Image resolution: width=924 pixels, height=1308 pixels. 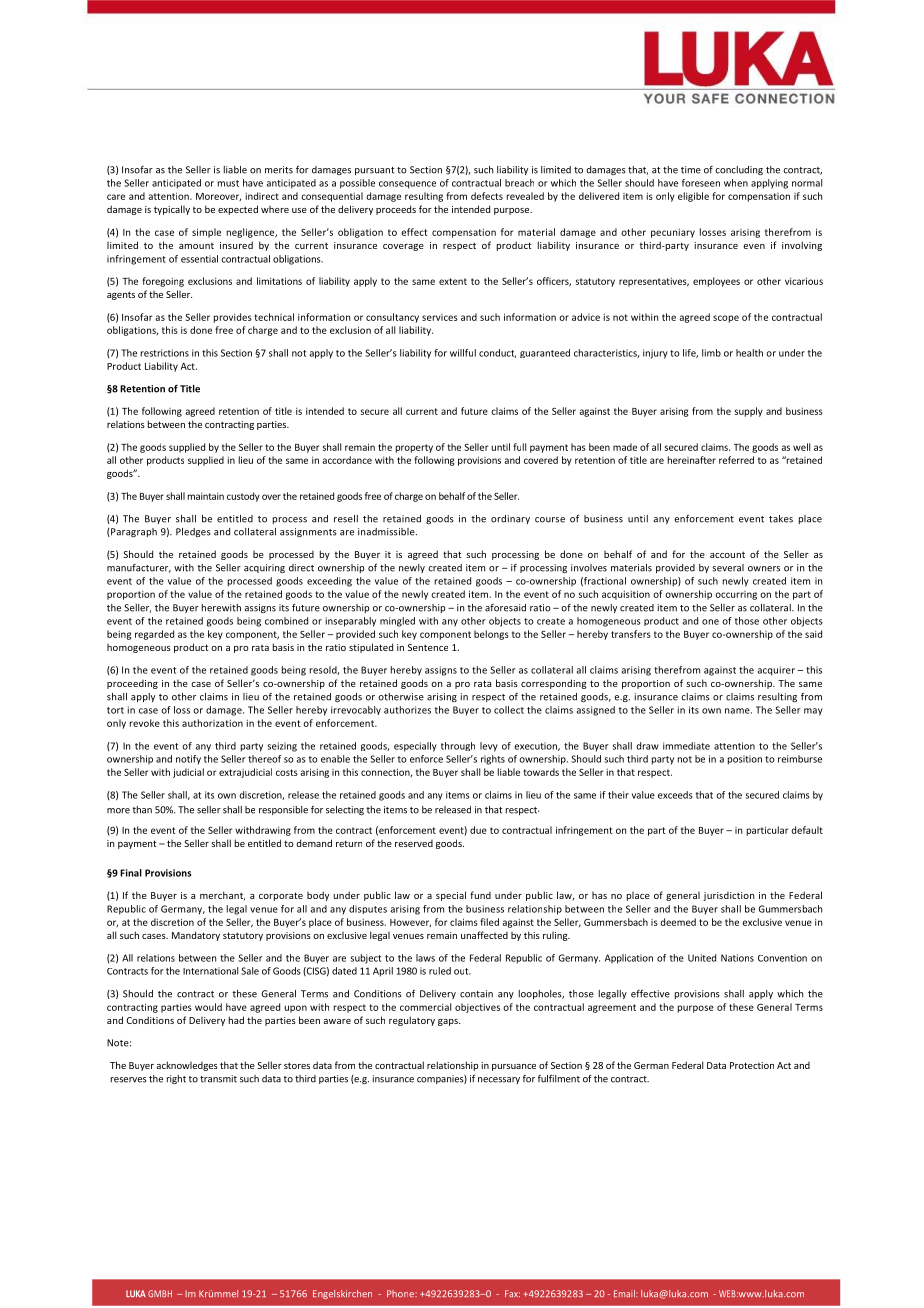 What do you see at coordinates (745, 760) in the screenshot?
I see `position` at bounding box center [745, 760].
